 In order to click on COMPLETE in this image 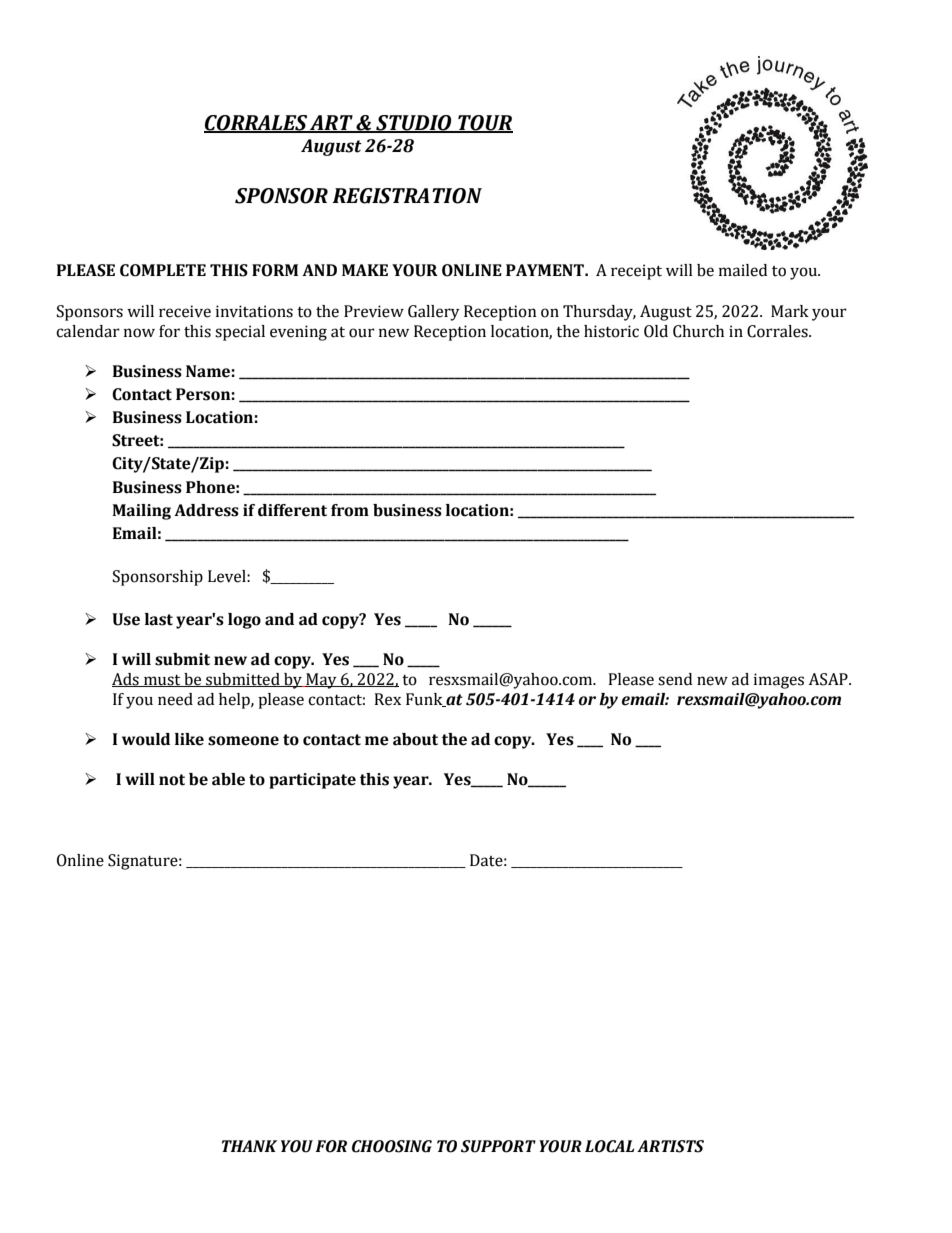, I will do `click(163, 270)`.
